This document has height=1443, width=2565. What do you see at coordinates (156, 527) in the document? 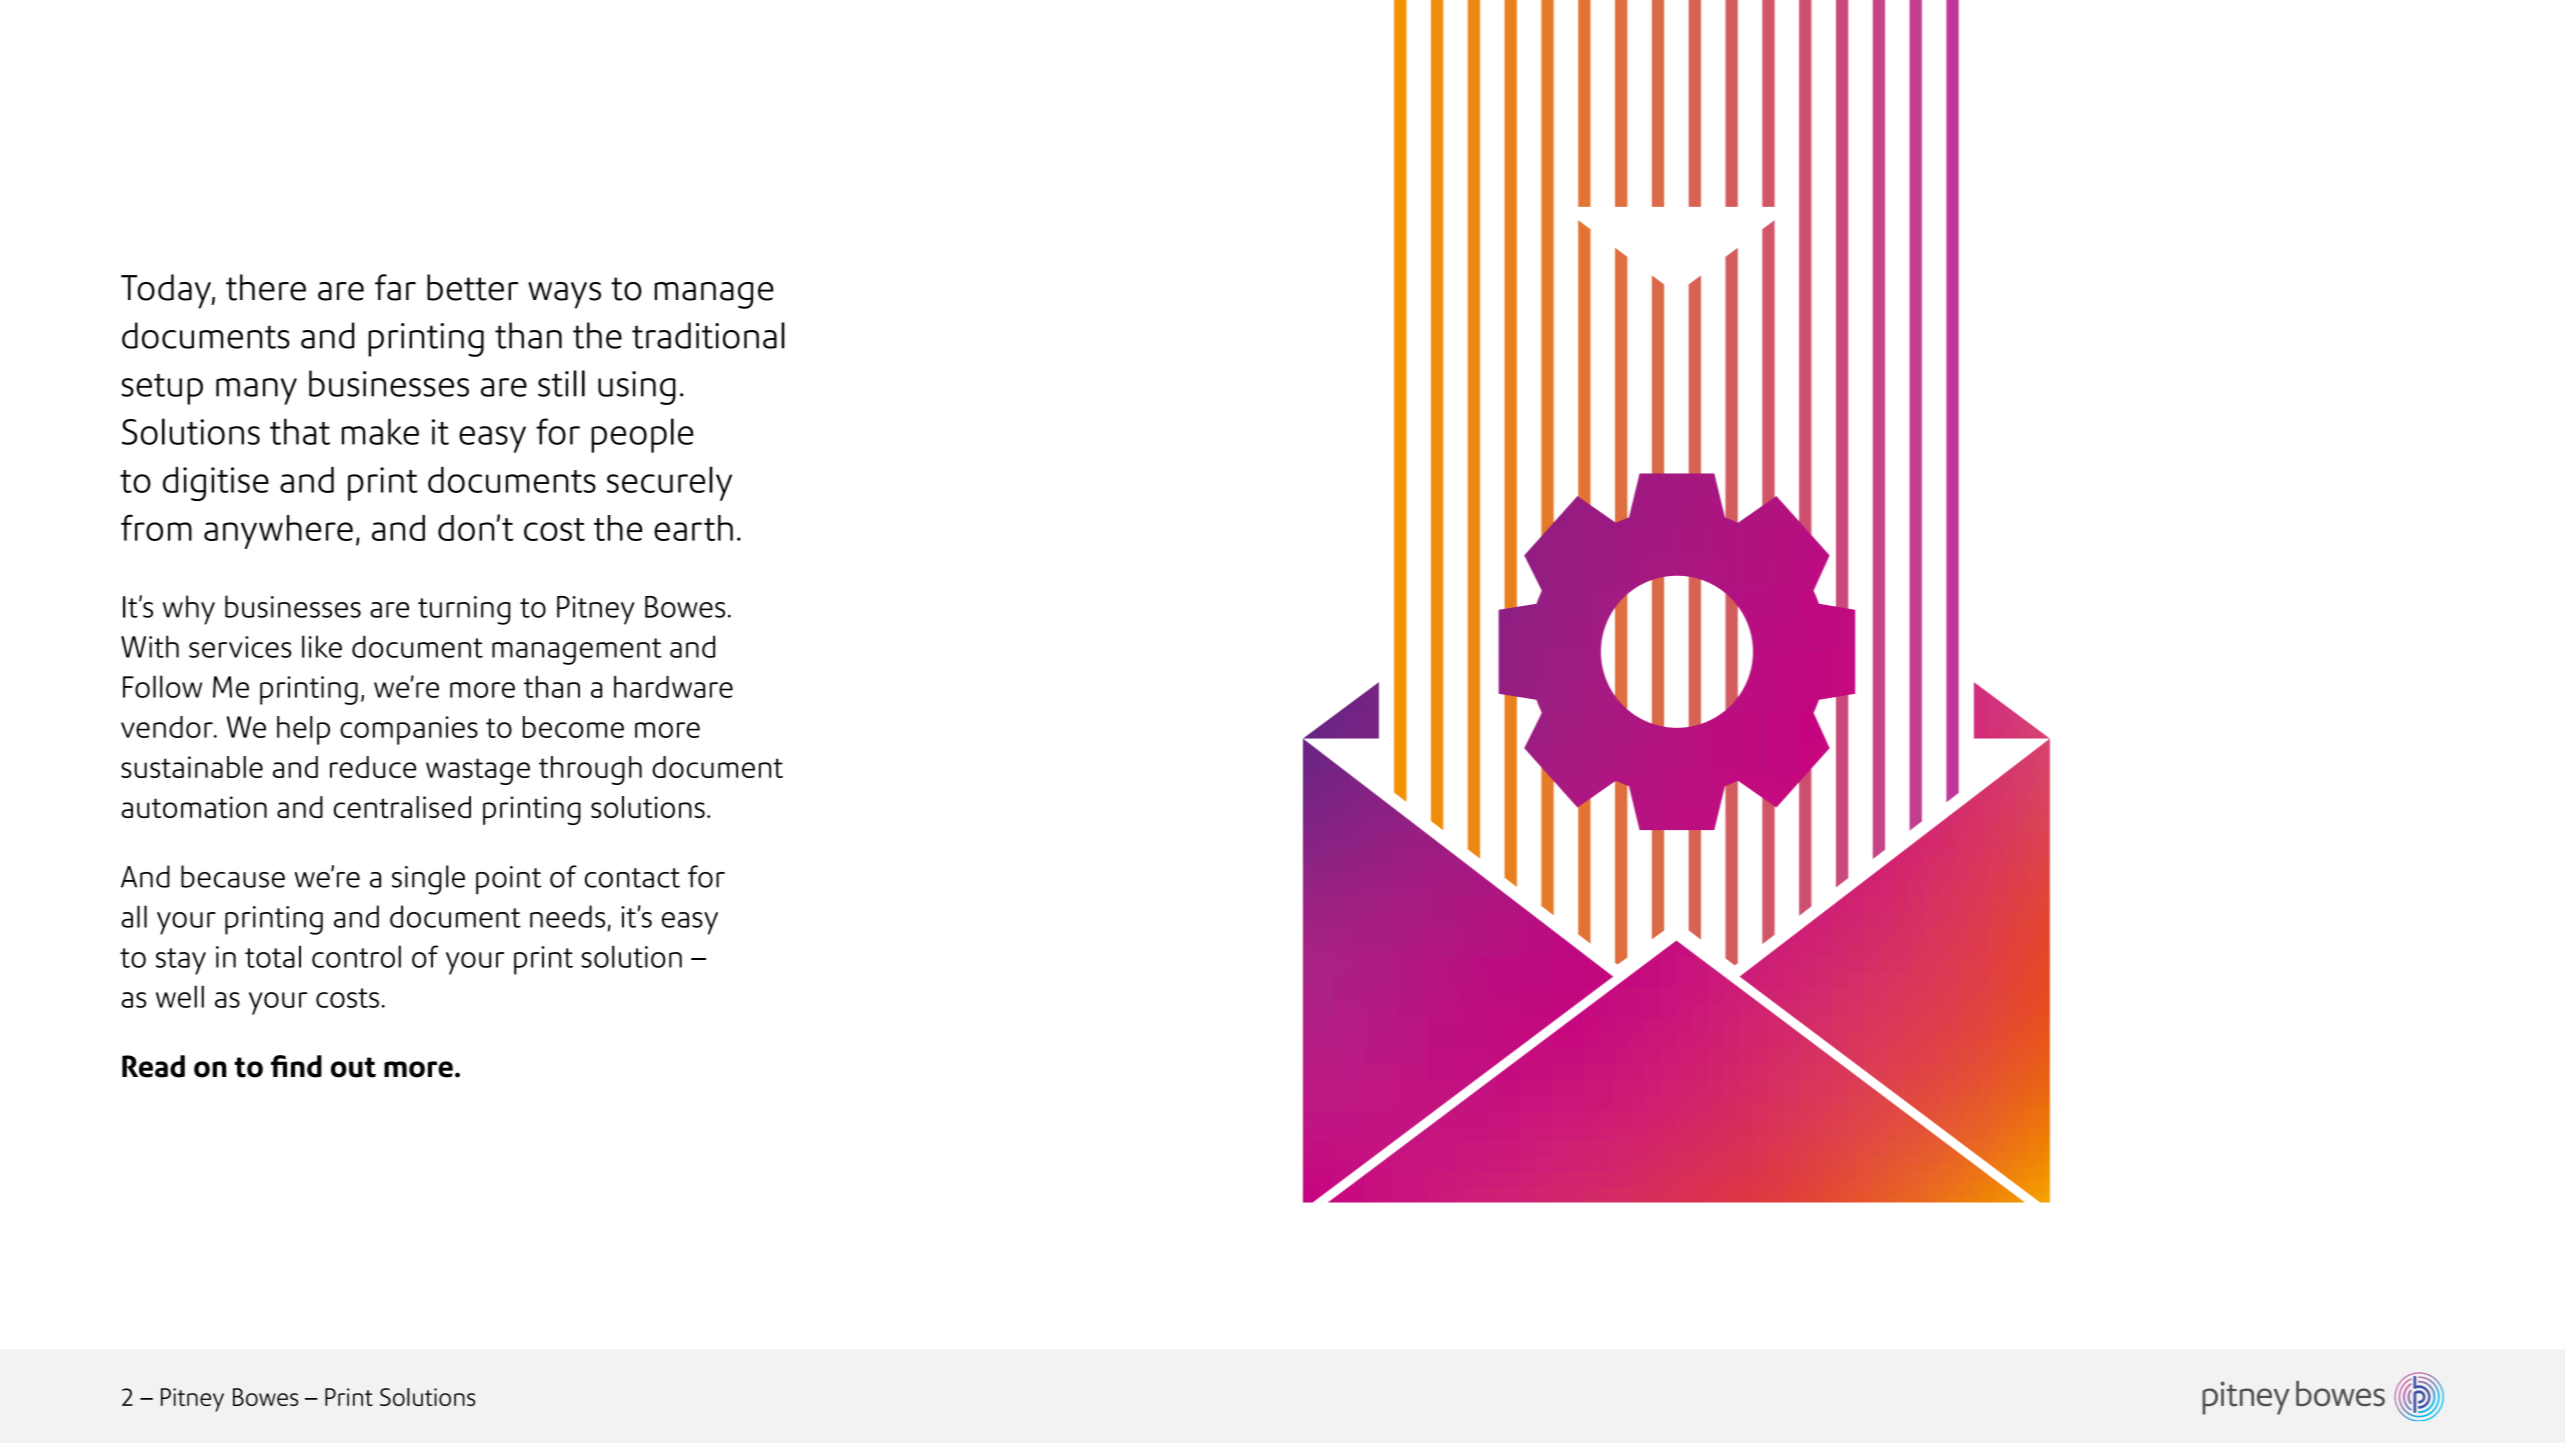
I see `from` at bounding box center [156, 527].
